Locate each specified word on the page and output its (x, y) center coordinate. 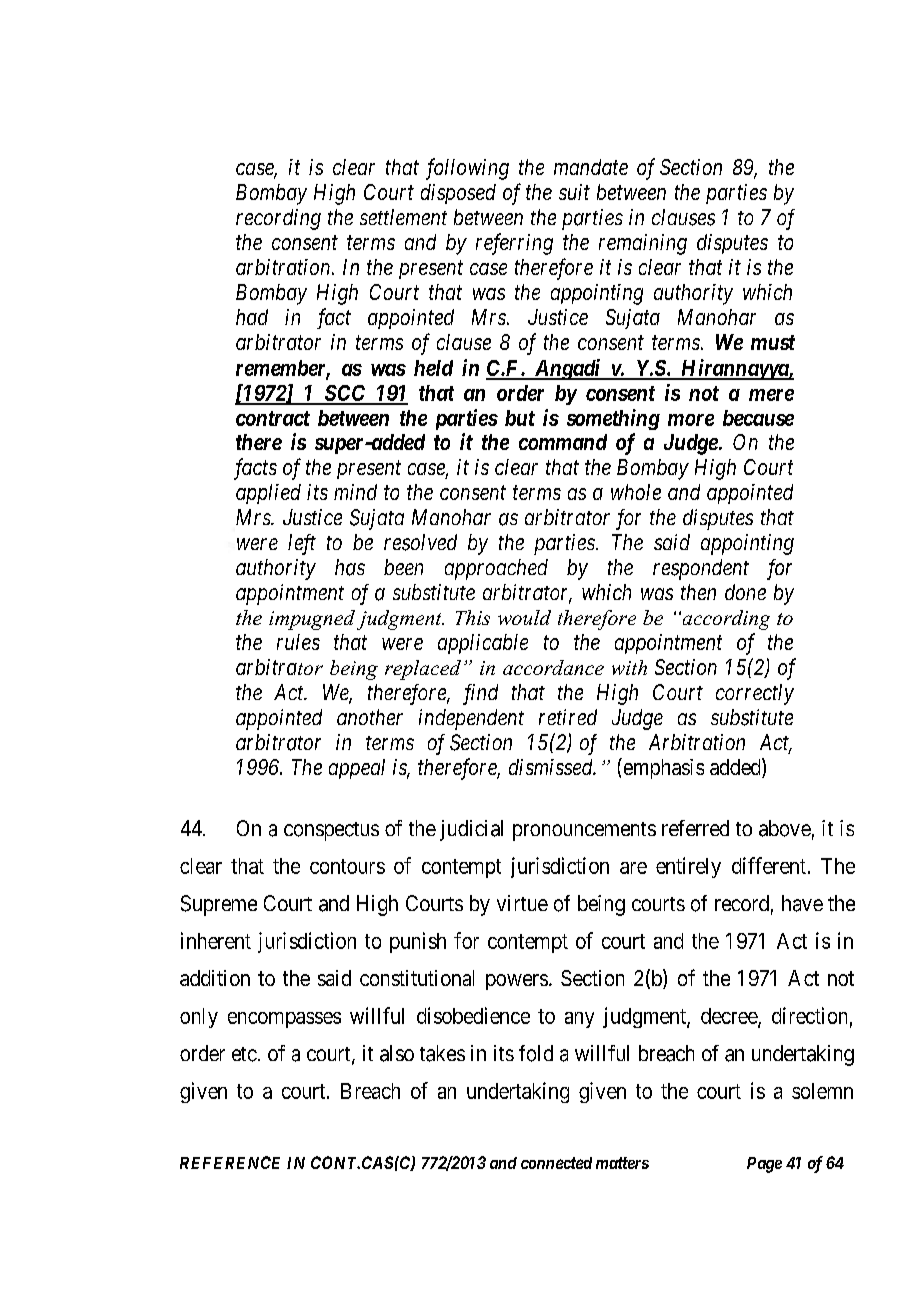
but (520, 418)
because (758, 418)
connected (556, 1163)
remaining (643, 244)
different (769, 865)
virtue (522, 903)
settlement (403, 217)
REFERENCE (230, 1162)
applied (268, 494)
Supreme (219, 905)
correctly (755, 694)
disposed (458, 194)
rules (298, 642)
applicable (483, 644)
